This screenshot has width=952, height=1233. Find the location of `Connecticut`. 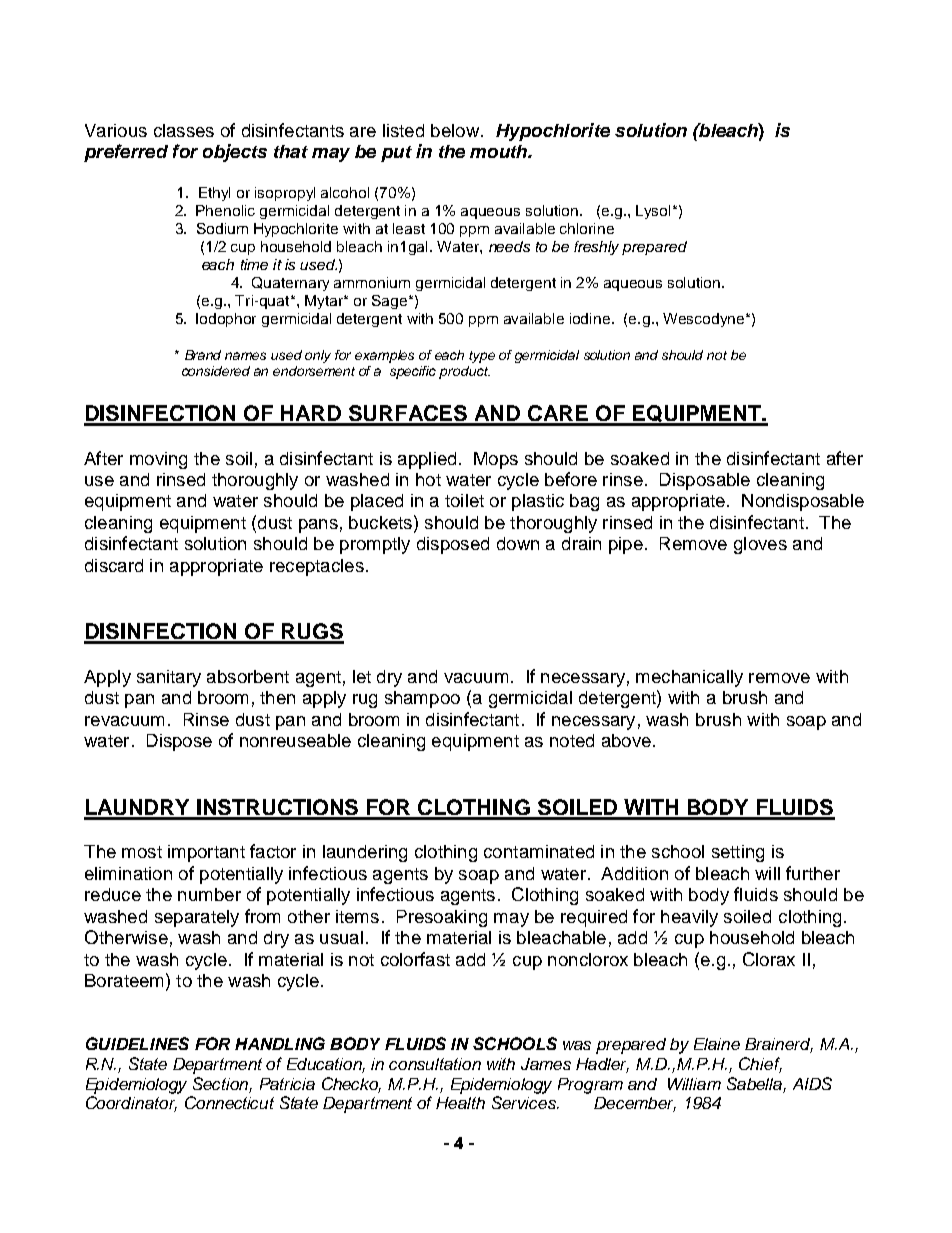

Connecticut is located at coordinates (229, 1102).
